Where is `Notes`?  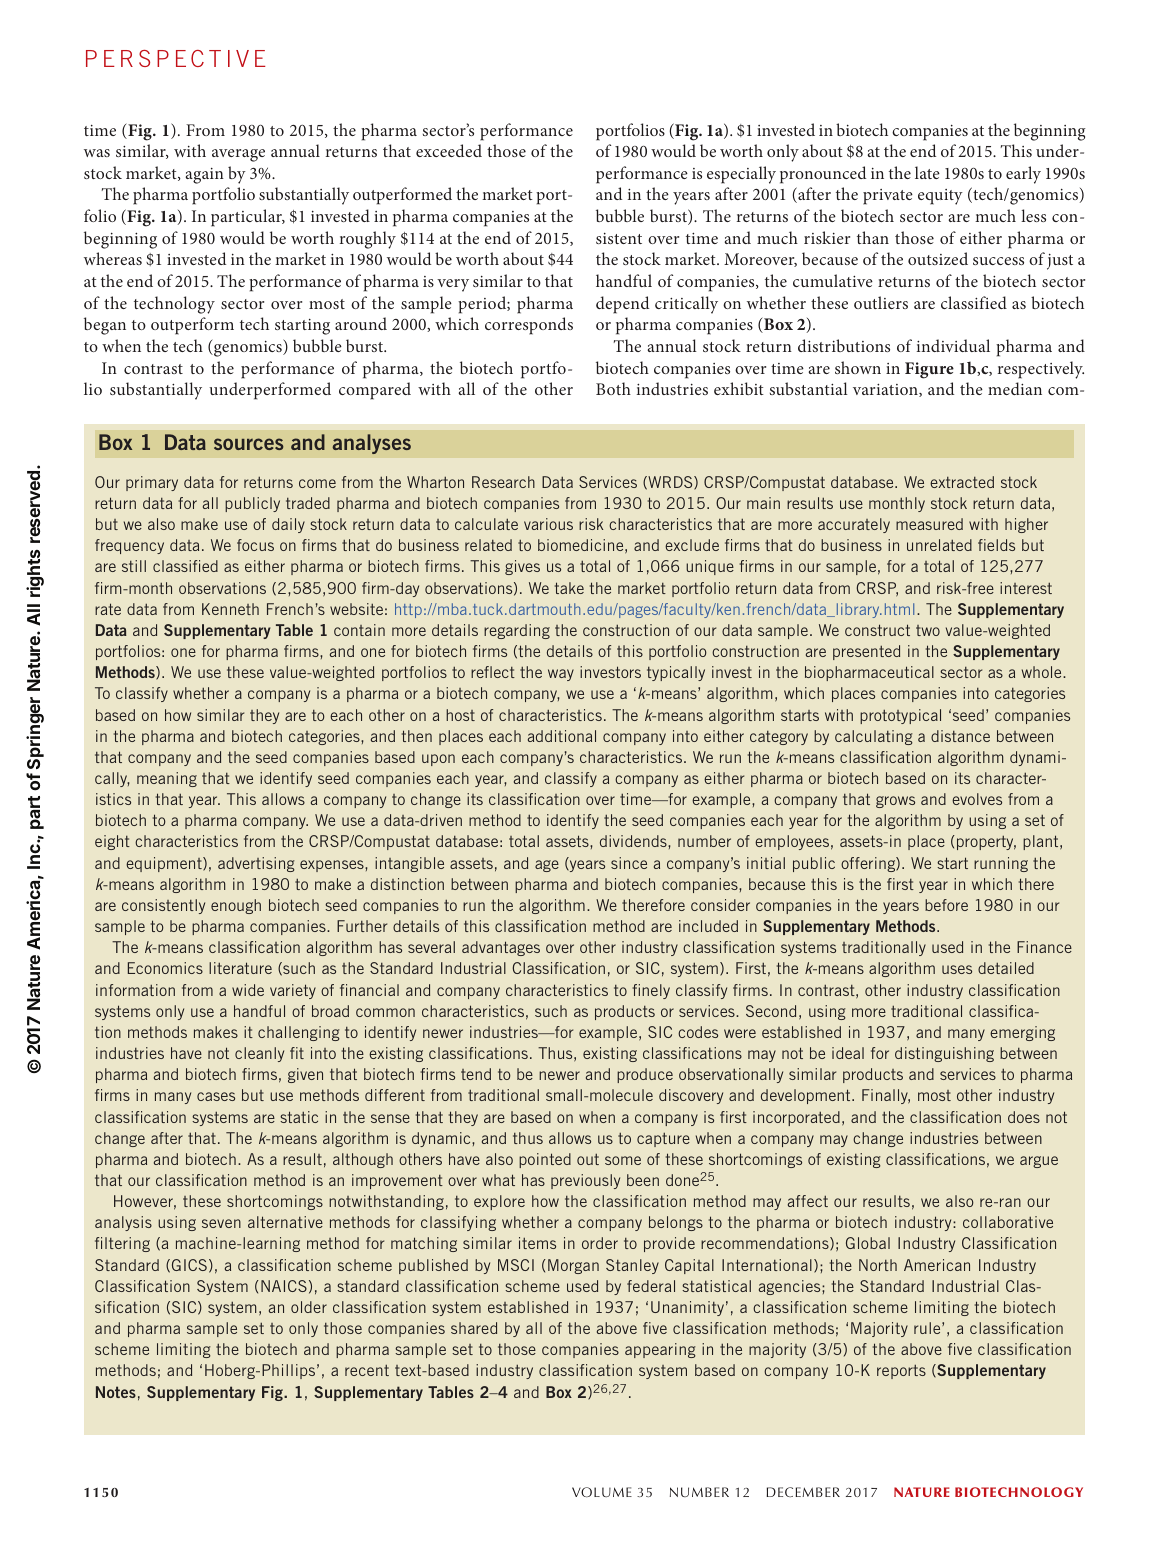 Notes is located at coordinates (116, 1392).
